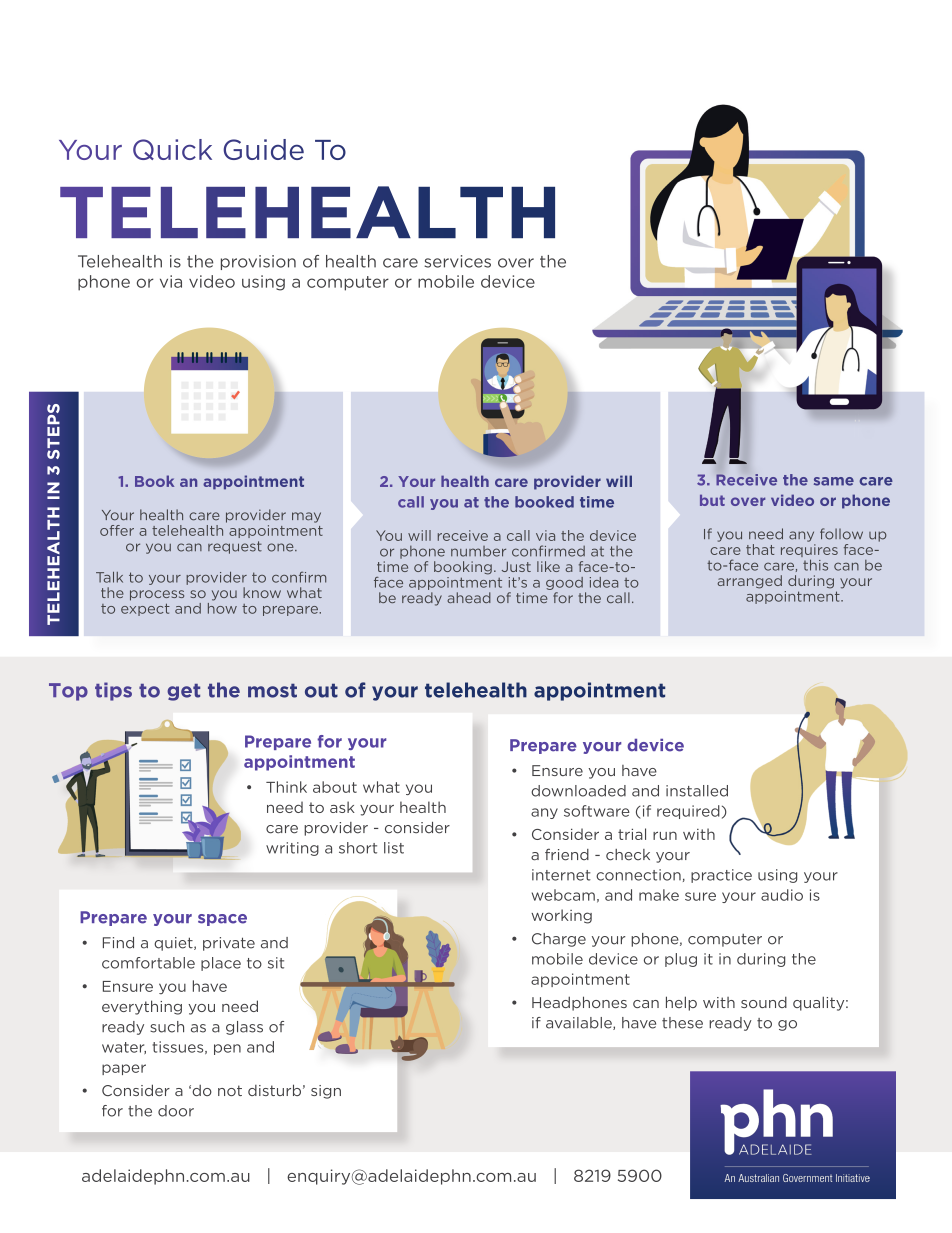 The image size is (952, 1233). What do you see at coordinates (117, 530) in the image?
I see `offer` at bounding box center [117, 530].
